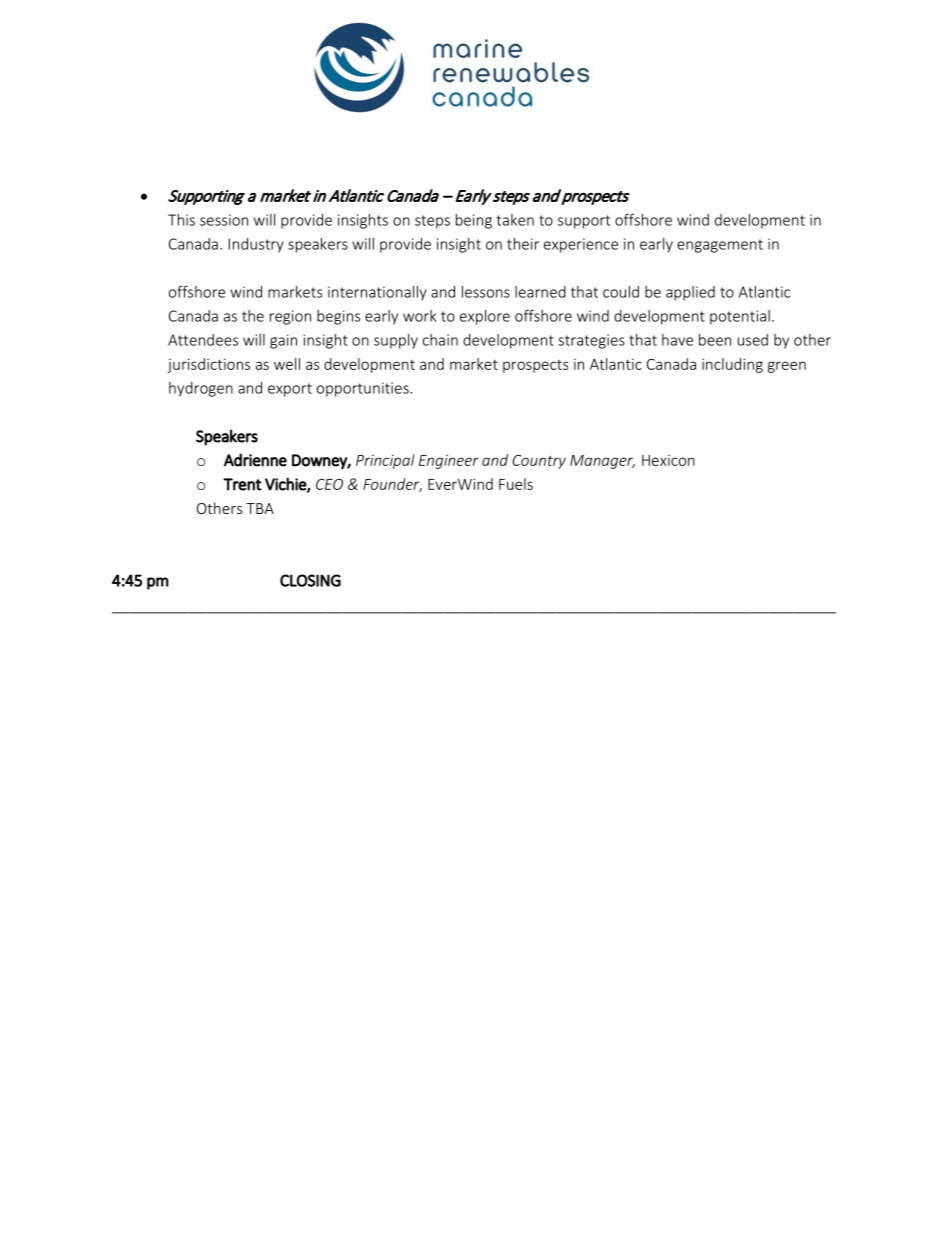 This image has height=1233, width=952. What do you see at coordinates (290, 390) in the image?
I see `export` at bounding box center [290, 390].
